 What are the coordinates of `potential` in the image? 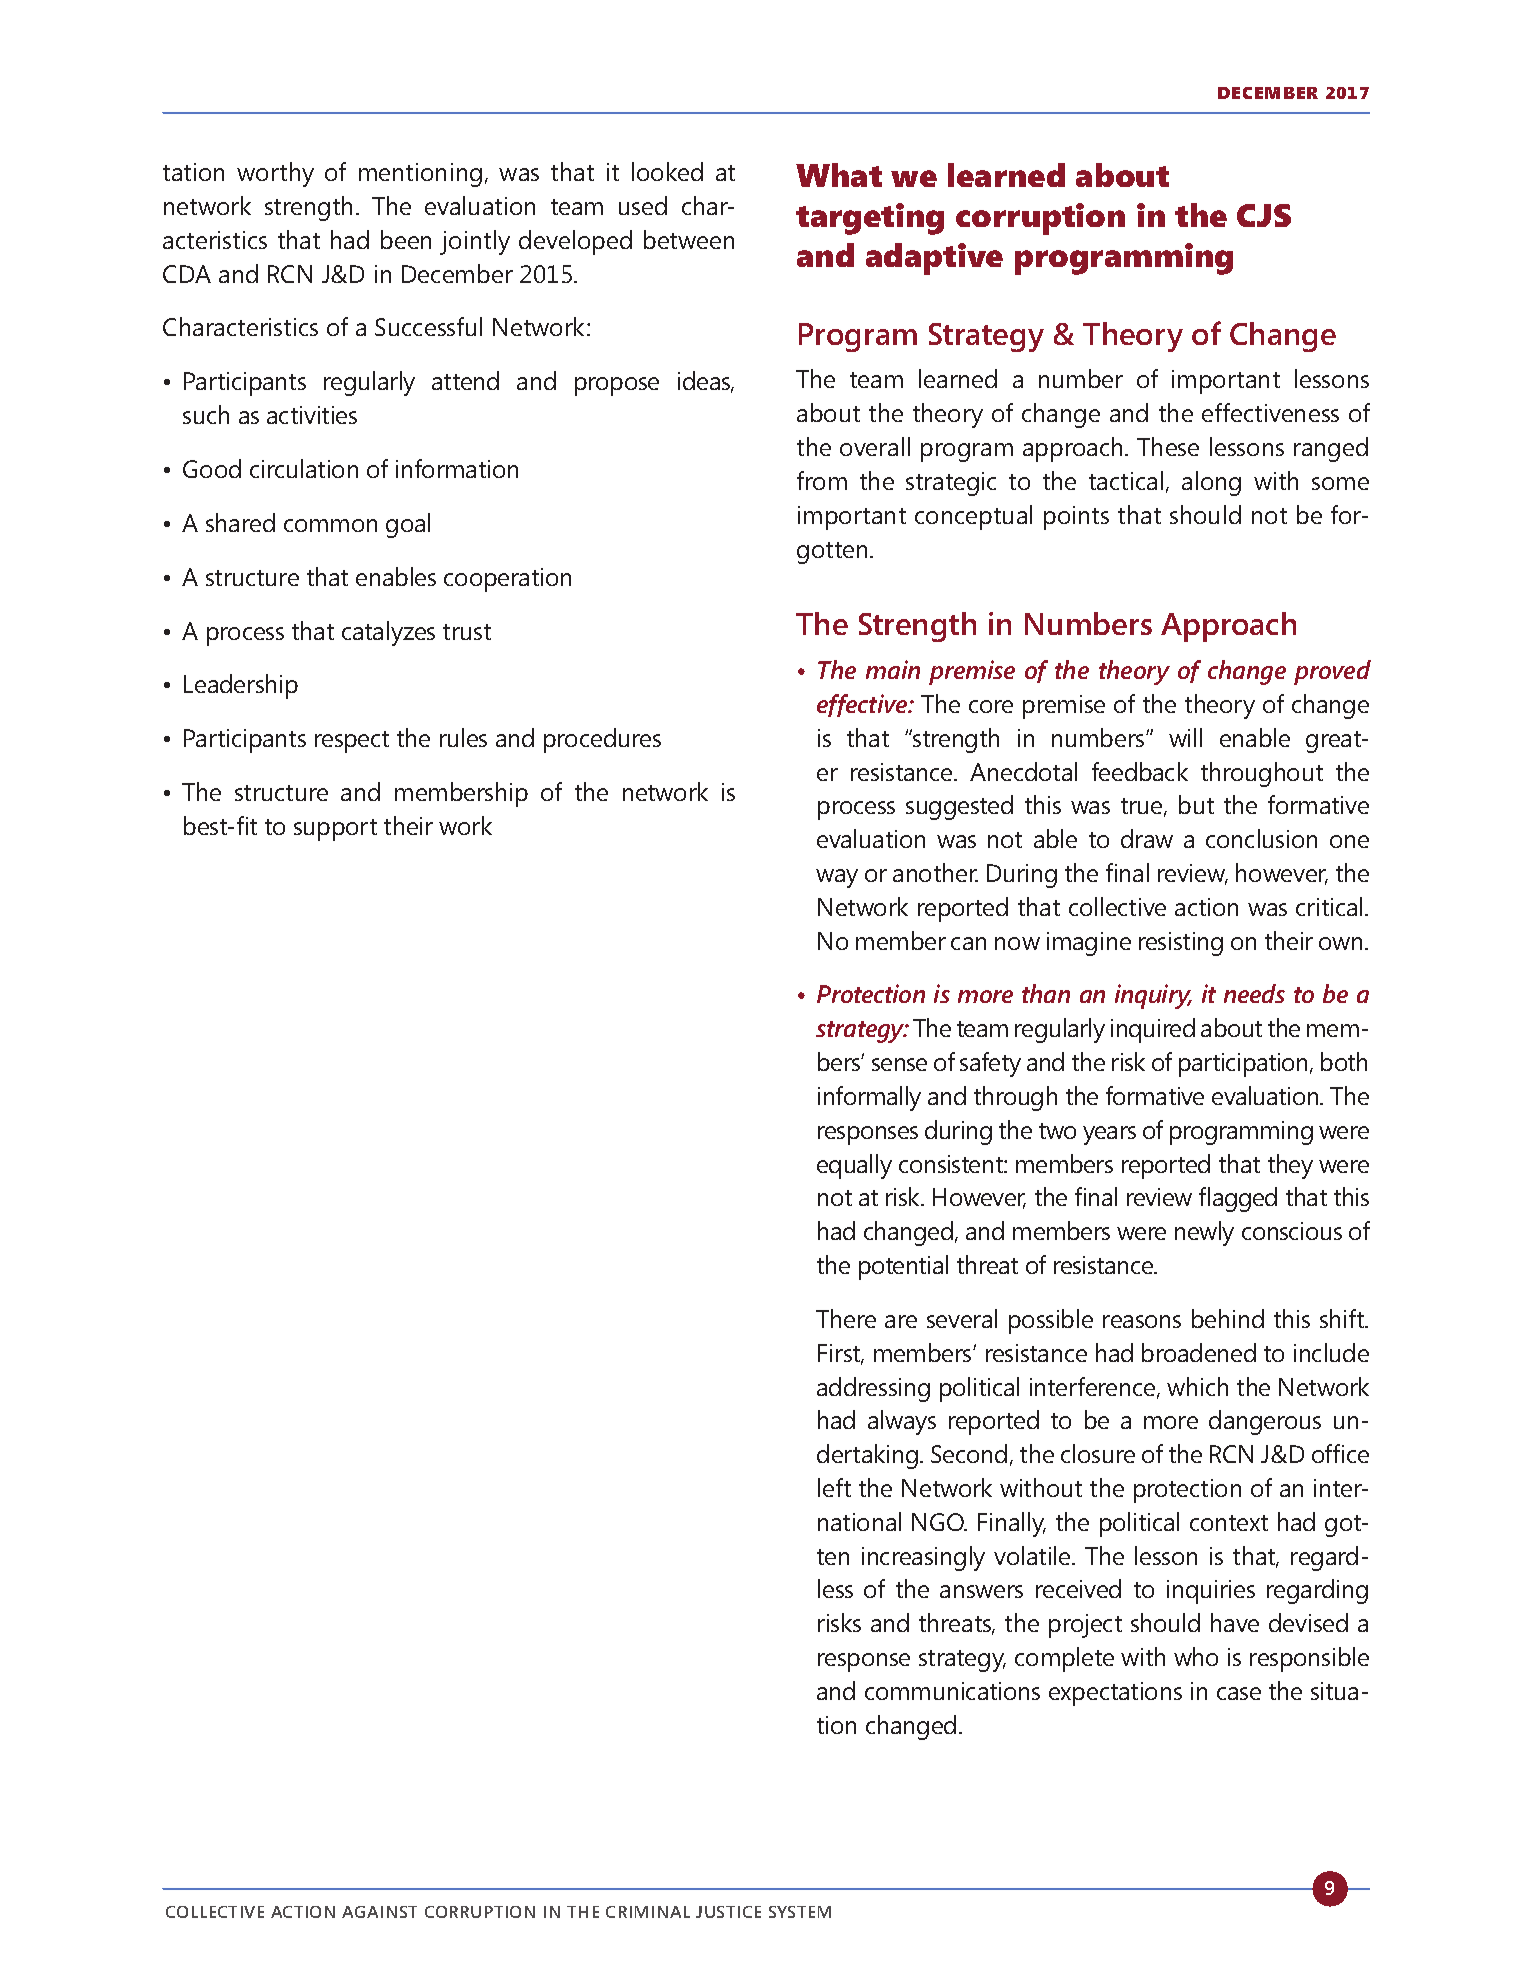 It's located at (903, 1267).
